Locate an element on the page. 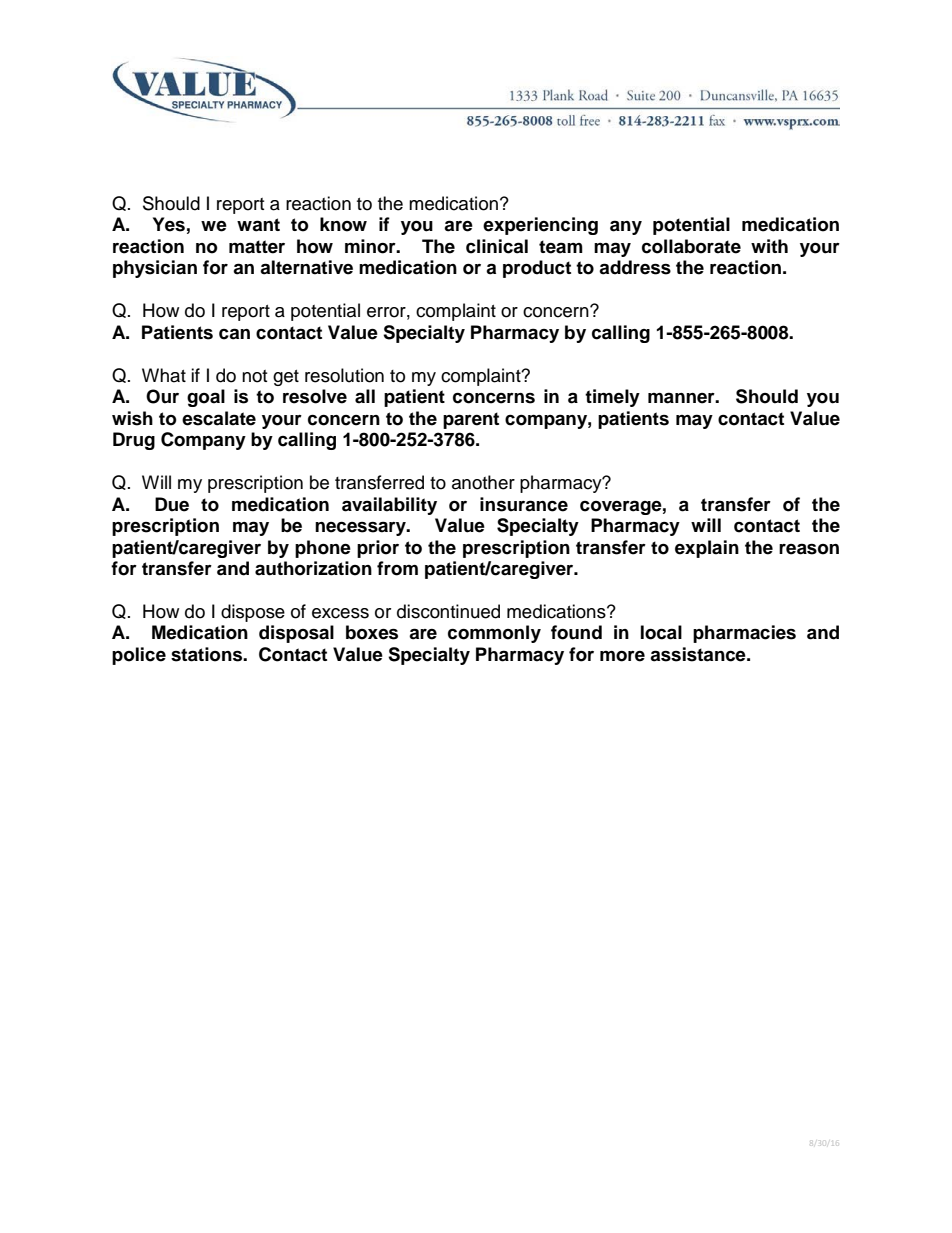  insurance is located at coordinates (524, 504).
